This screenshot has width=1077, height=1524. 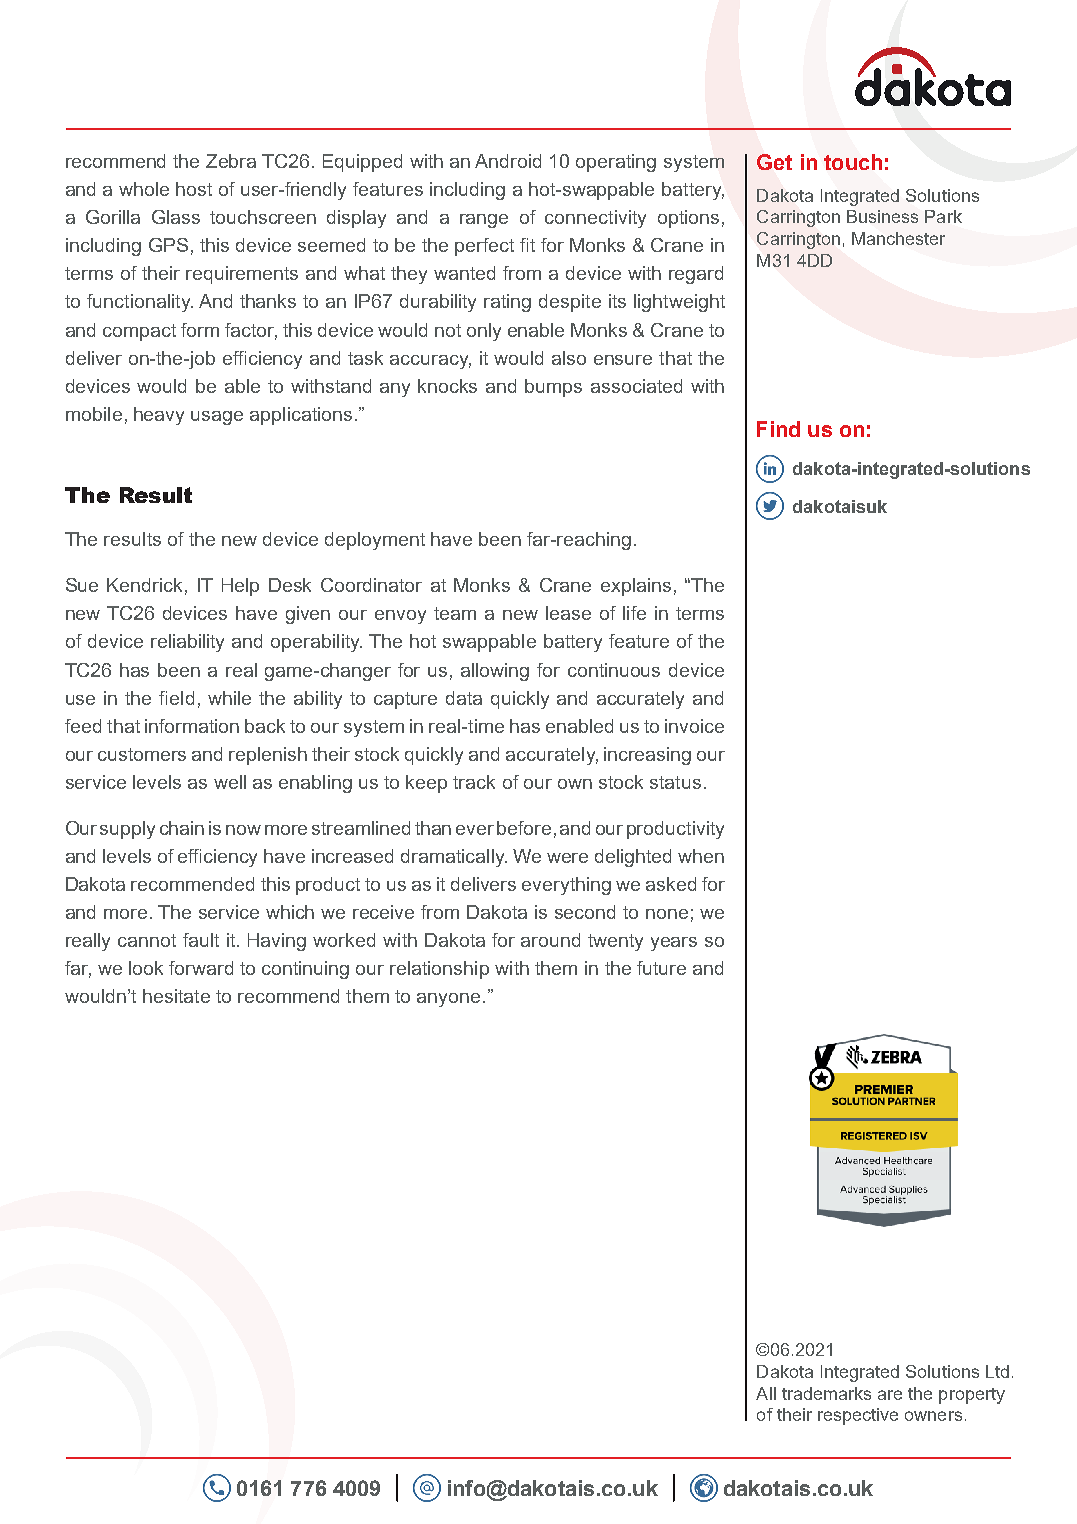 What do you see at coordinates (568, 613) in the screenshot?
I see `lease` at bounding box center [568, 613].
